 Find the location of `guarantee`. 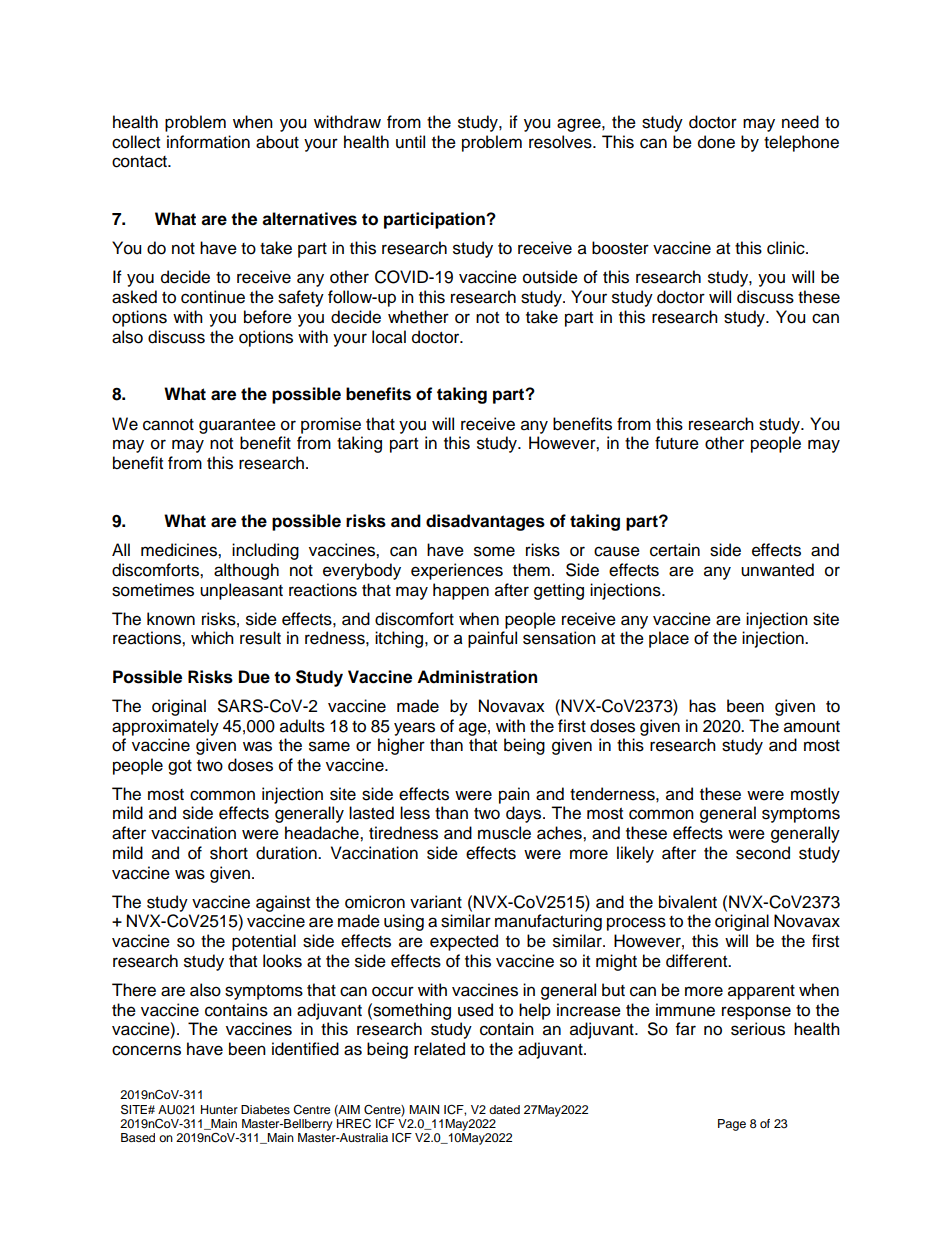

guarantee is located at coordinates (237, 426).
